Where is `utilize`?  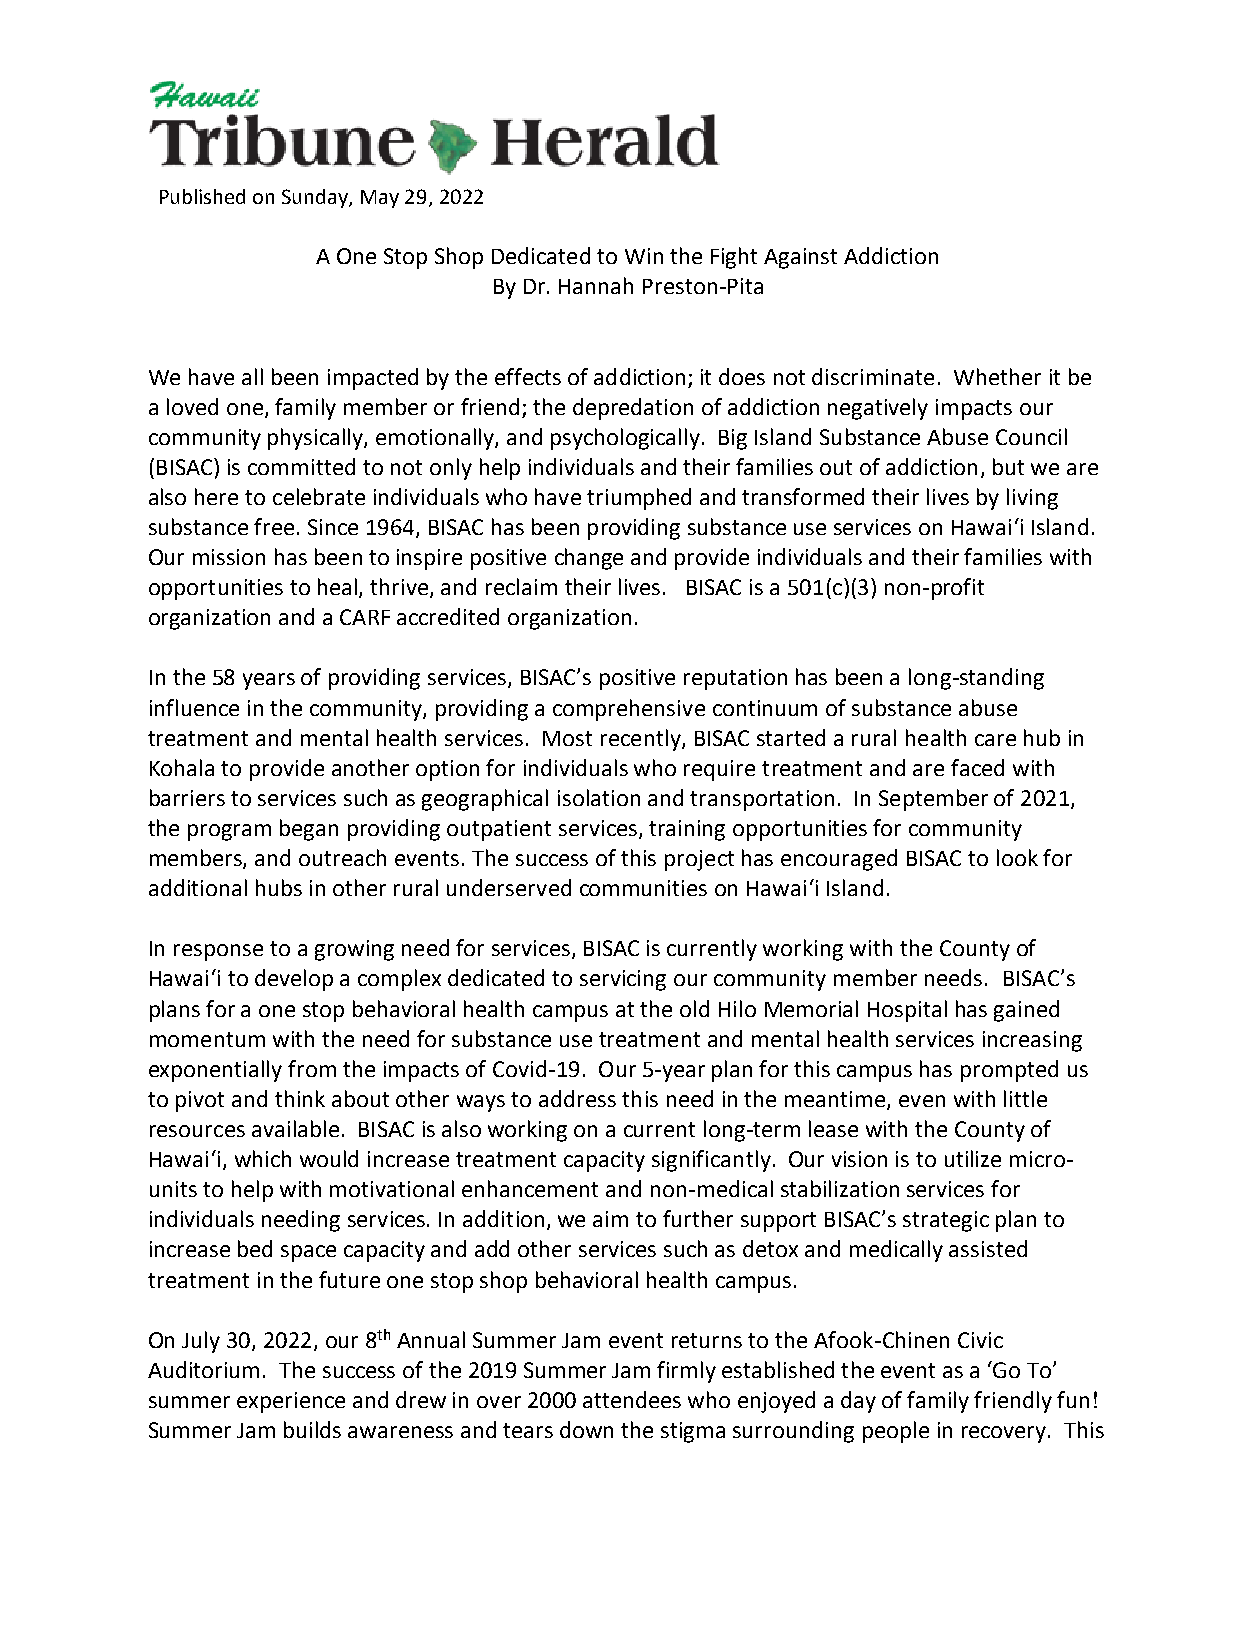
utilize is located at coordinates (973, 1158).
